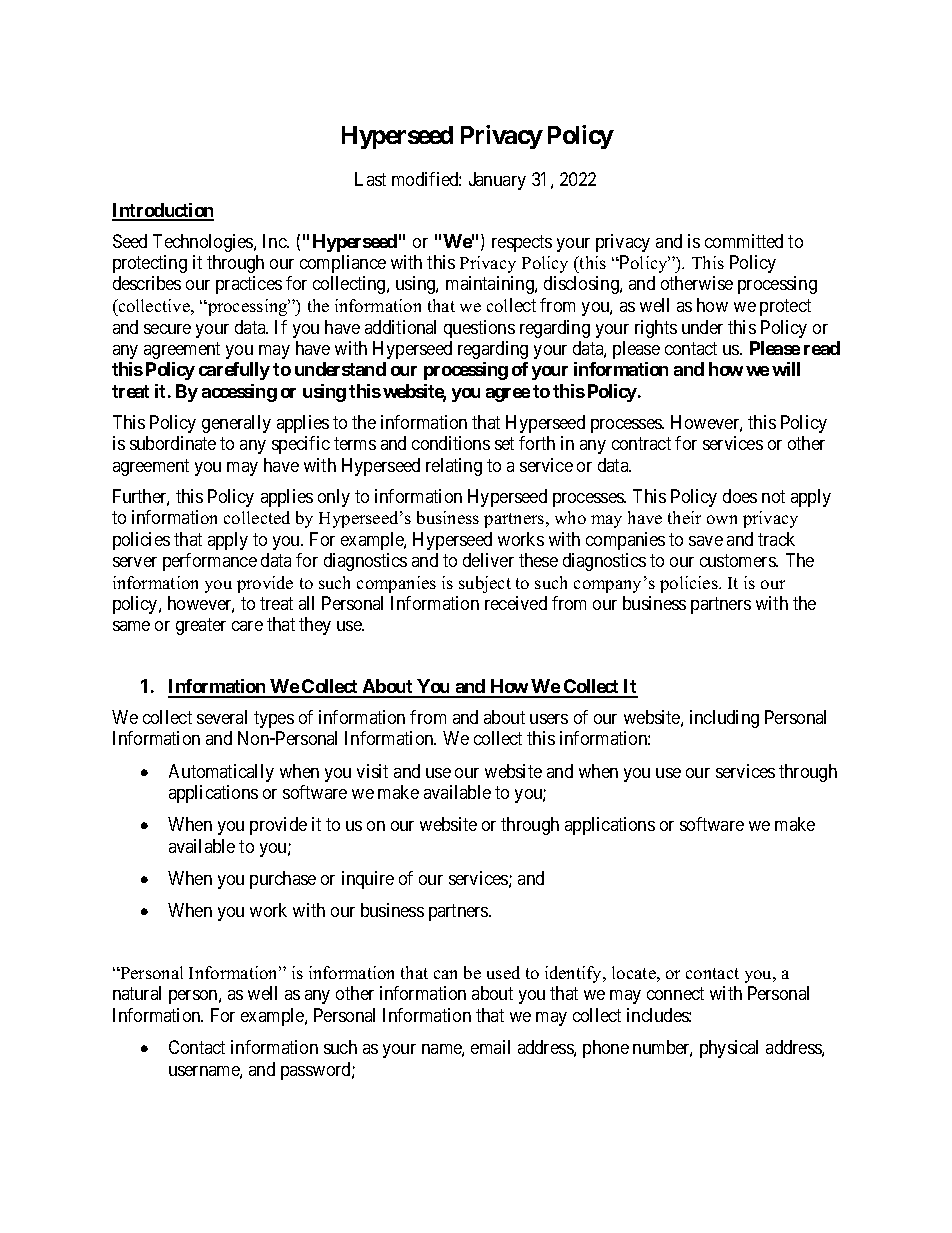 The image size is (952, 1233). I want to click on January, so click(497, 181).
